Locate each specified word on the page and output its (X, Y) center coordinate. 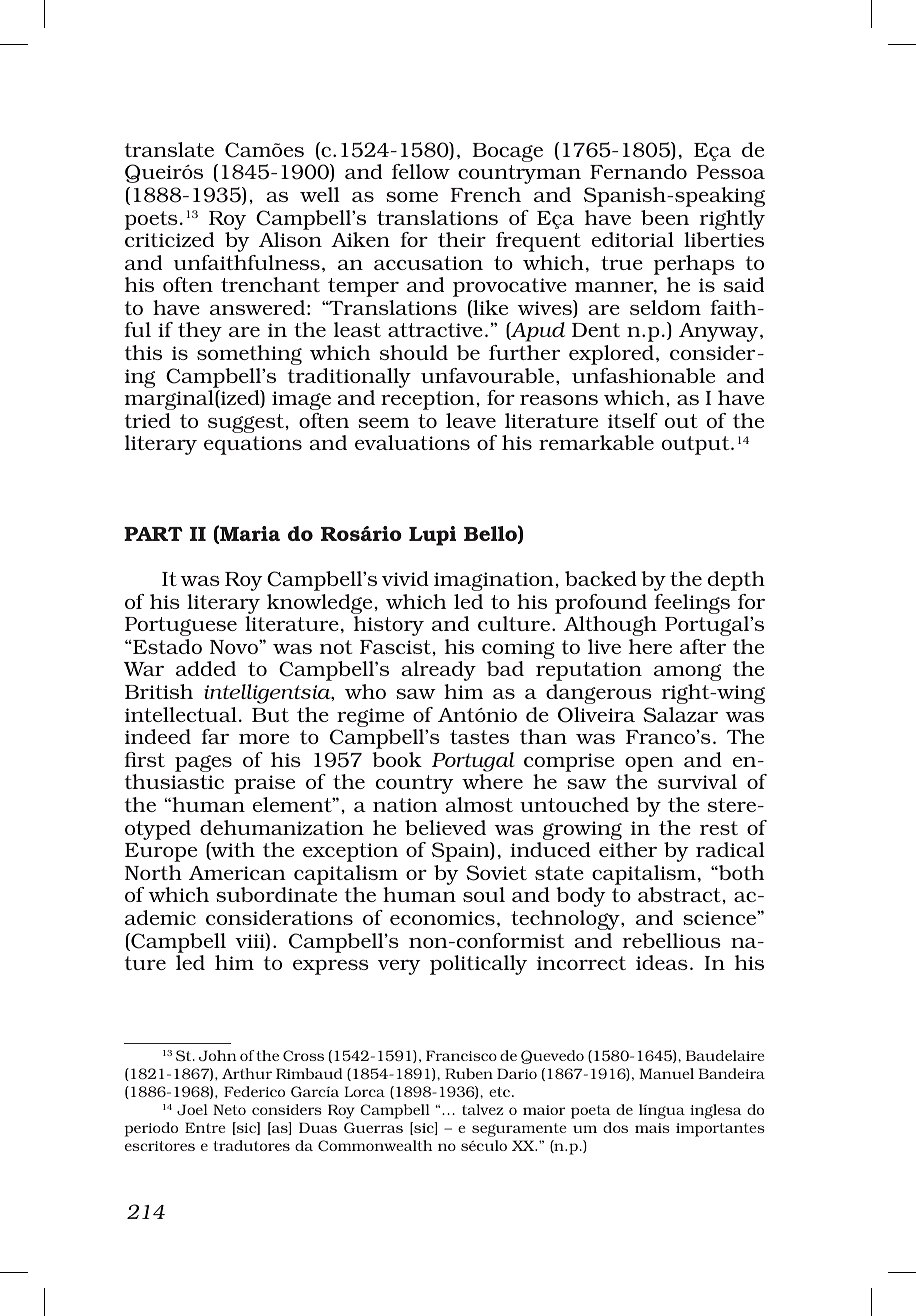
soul (484, 894)
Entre (205, 1127)
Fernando (638, 171)
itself (633, 420)
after (703, 646)
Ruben (469, 1073)
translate (169, 149)
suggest (247, 423)
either (628, 849)
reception (428, 400)
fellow (421, 171)
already (438, 671)
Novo (235, 647)
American (237, 873)
